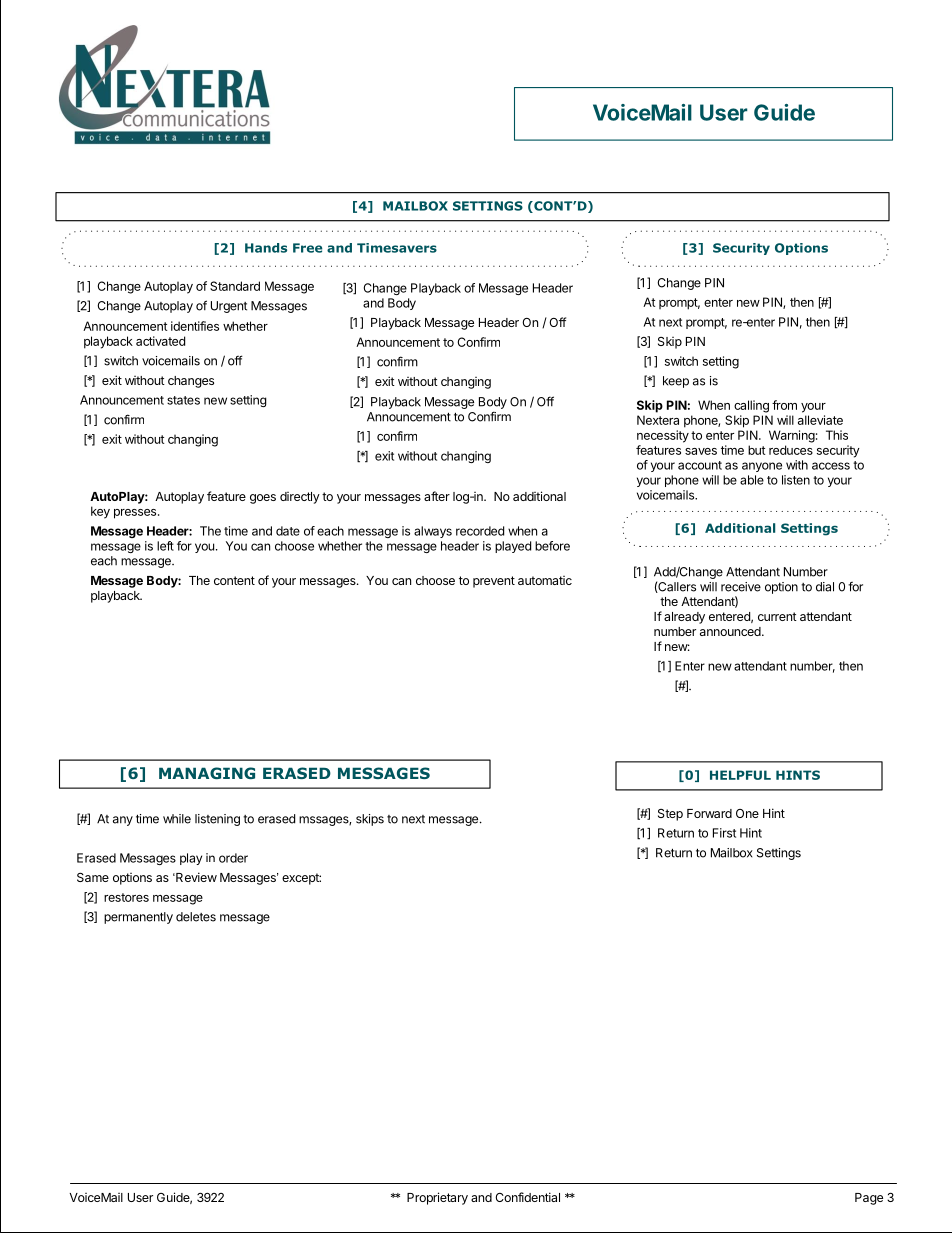 Image resolution: width=952 pixels, height=1233 pixels. I want to click on MANAGING, so click(207, 773).
